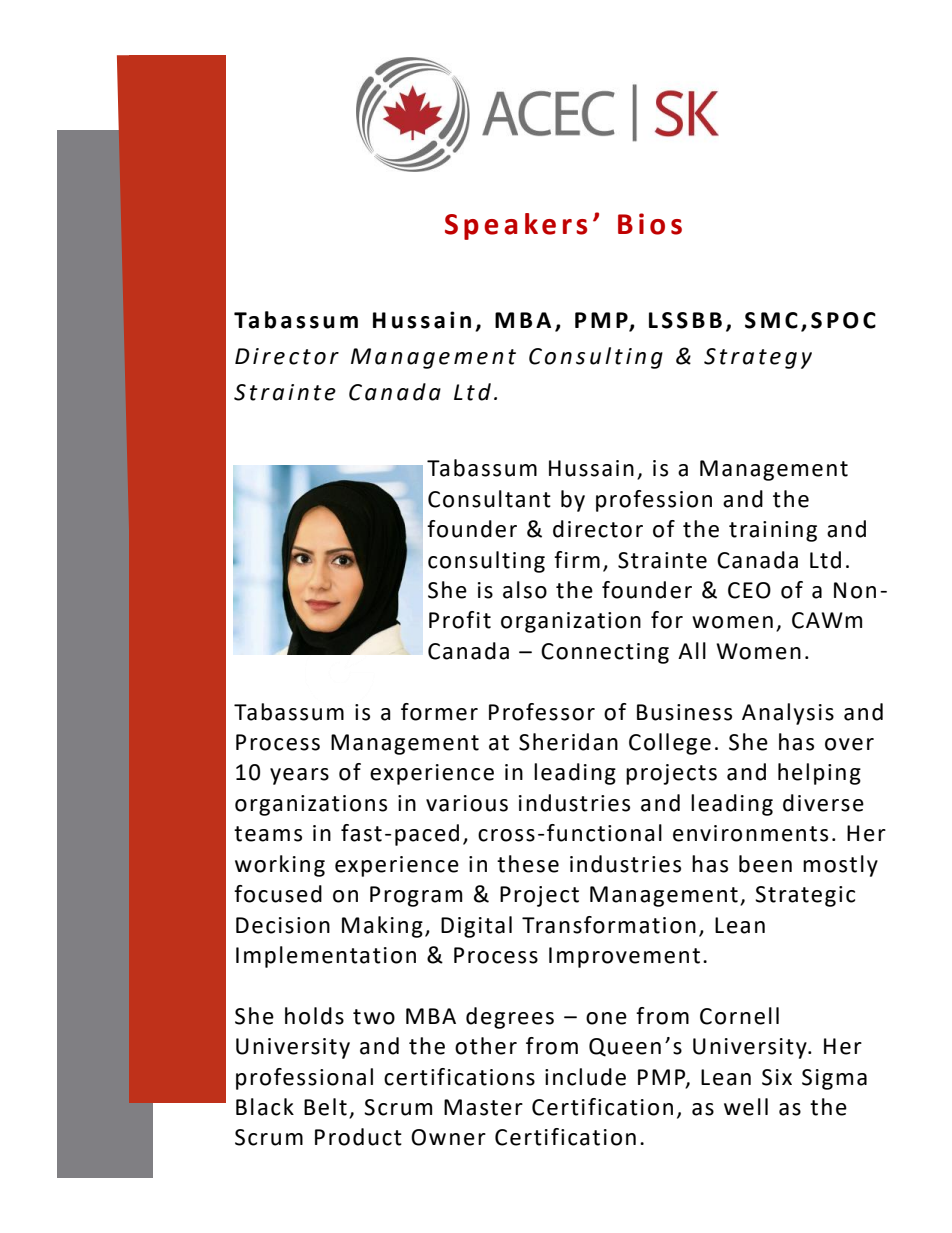 This document has height=1233, width=952. I want to click on Hussain, so click(591, 468).
